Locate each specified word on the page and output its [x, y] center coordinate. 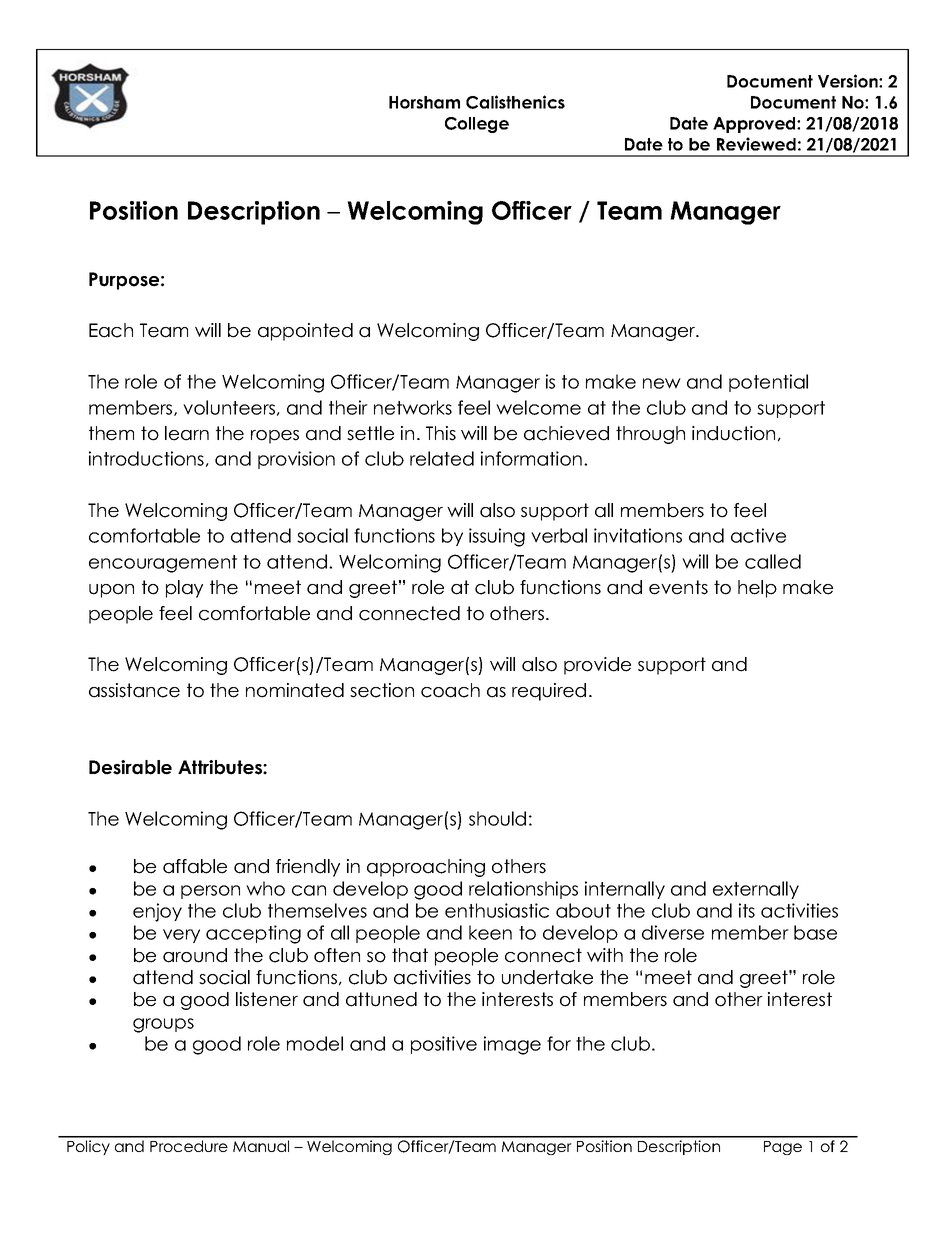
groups [163, 1025]
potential [768, 383]
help [757, 589]
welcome [538, 407]
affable [195, 866]
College [477, 125]
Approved [755, 125]
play [184, 589]
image [512, 1045]
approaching [426, 868]
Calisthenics [515, 102]
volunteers [229, 407]
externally [756, 890]
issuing [497, 537]
